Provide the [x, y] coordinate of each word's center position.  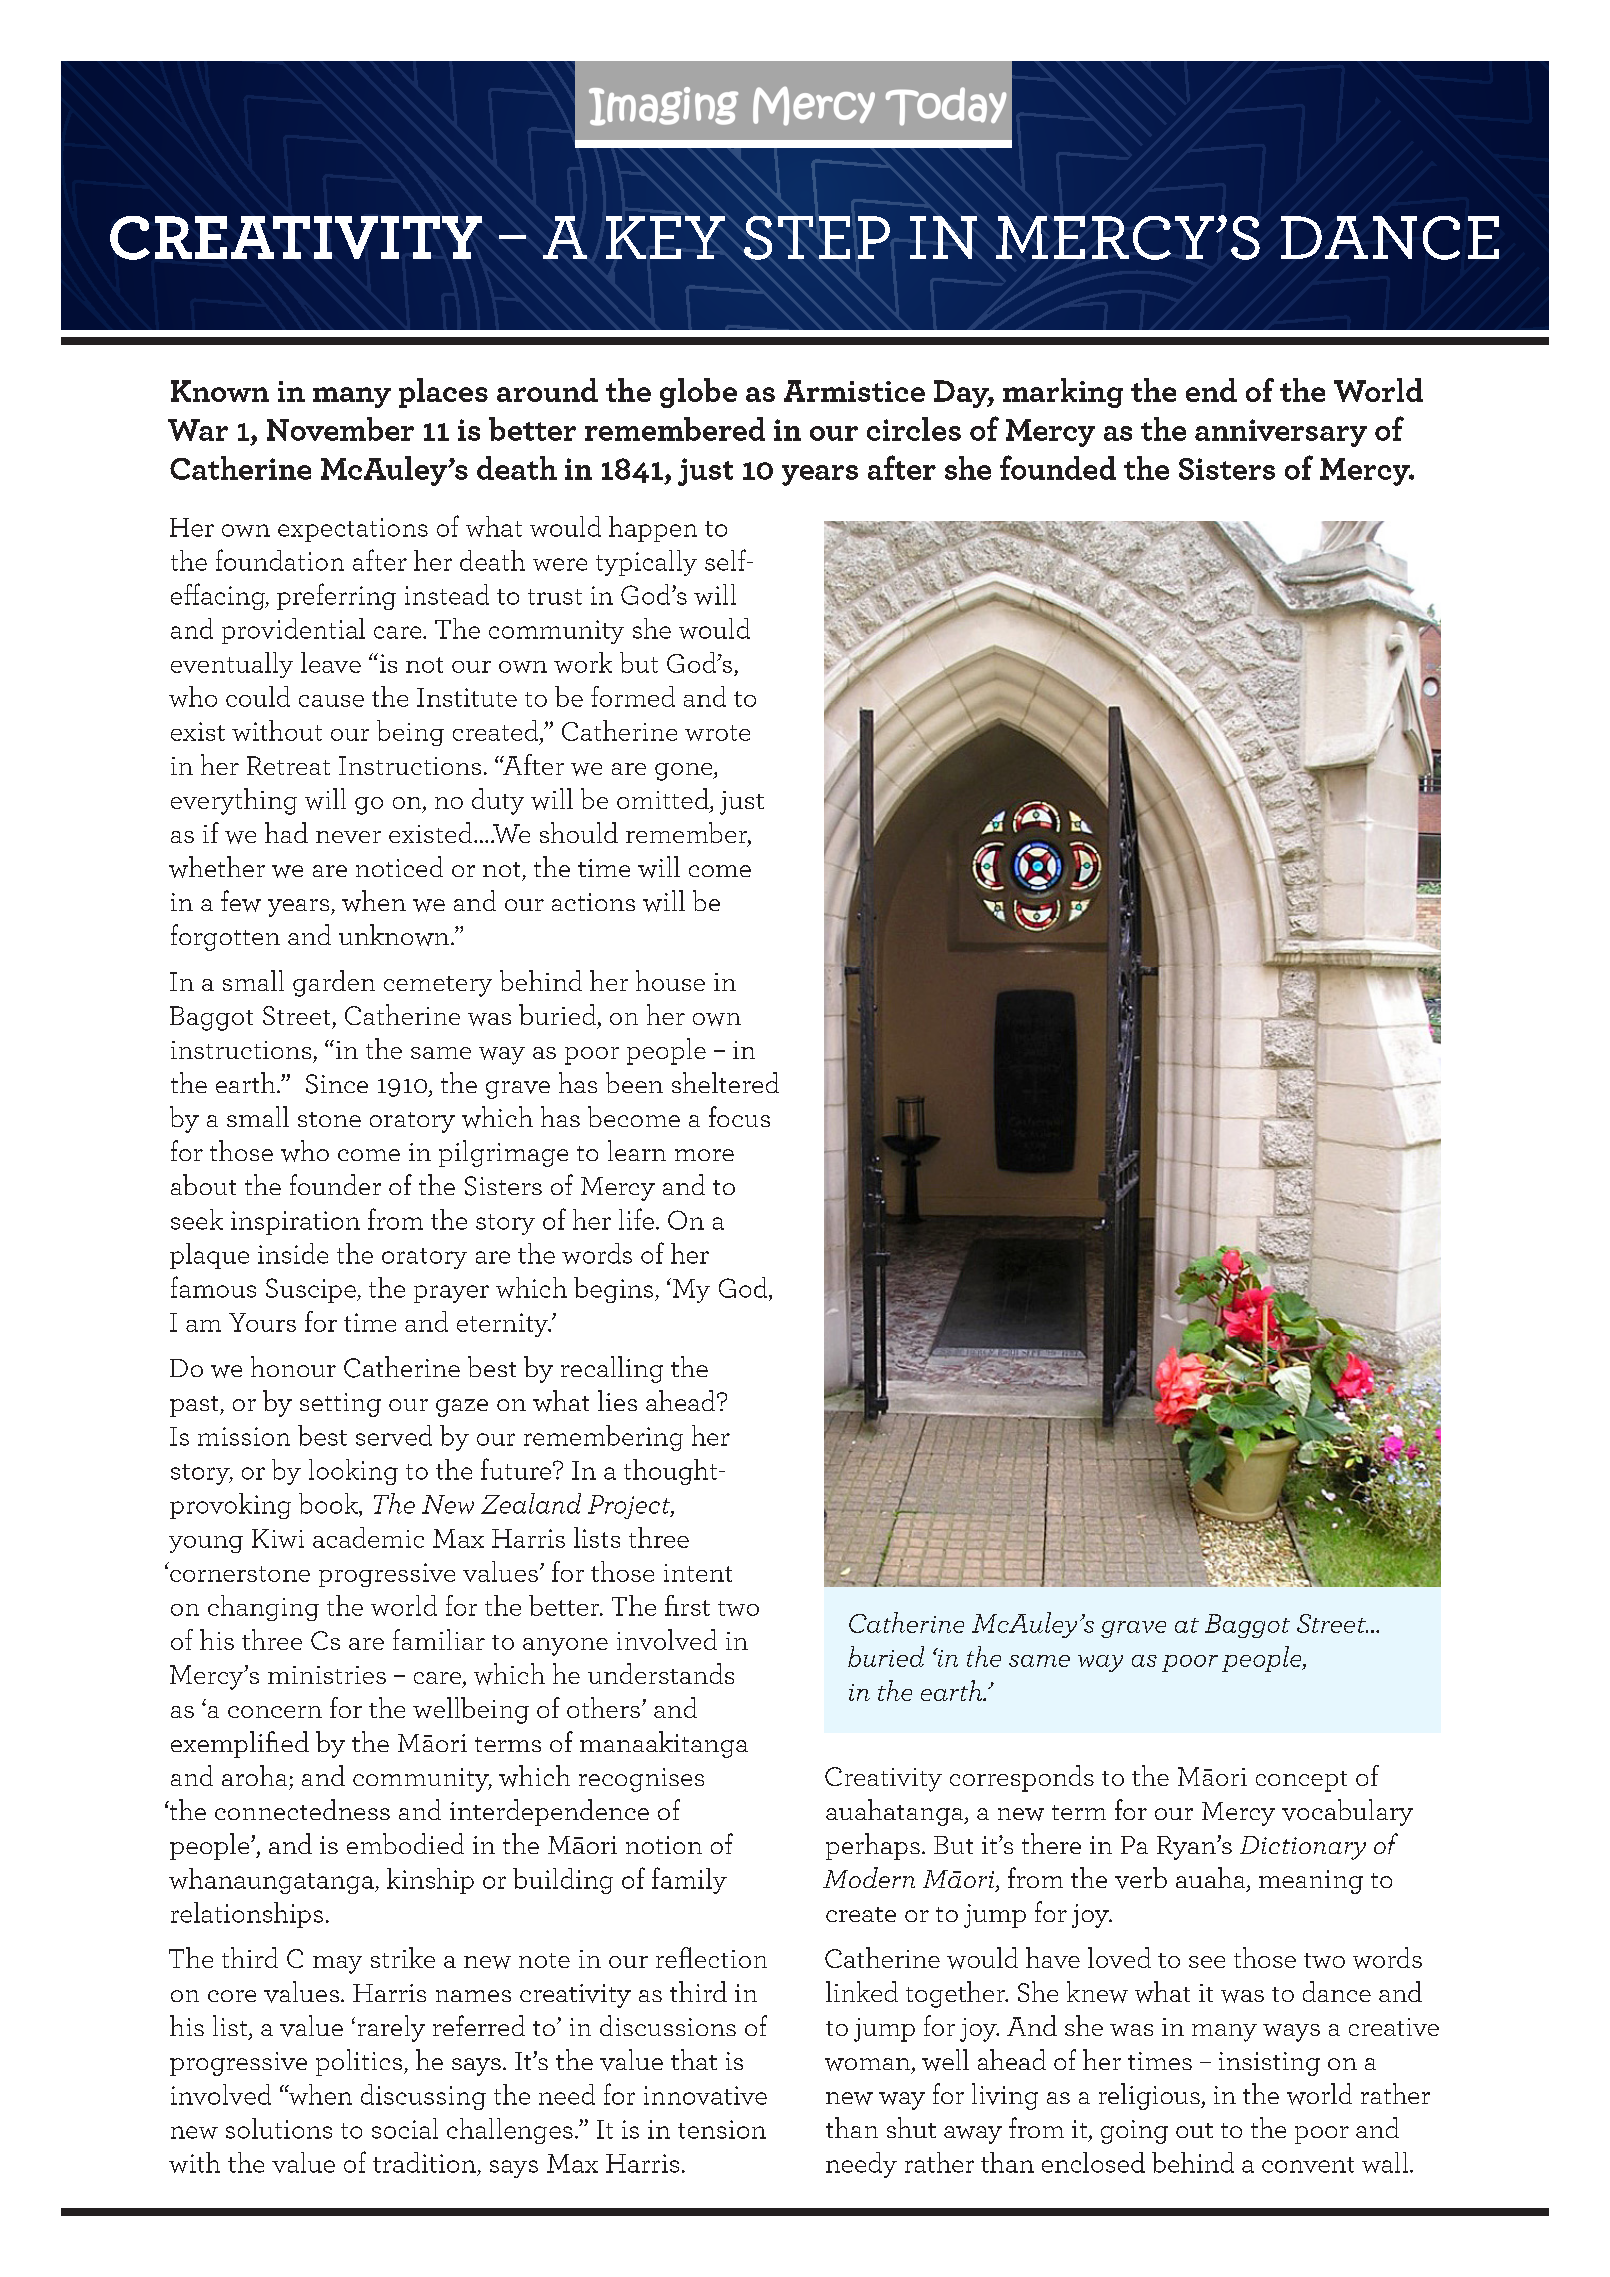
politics [360, 2062]
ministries [327, 1675]
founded [1058, 467]
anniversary [1281, 433]
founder [335, 1184]
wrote [717, 733]
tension [722, 2129]
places [443, 393]
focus [739, 1116]
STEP [817, 238]
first [687, 1605]
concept [1301, 1781]
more [704, 1155]
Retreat [288, 765]
